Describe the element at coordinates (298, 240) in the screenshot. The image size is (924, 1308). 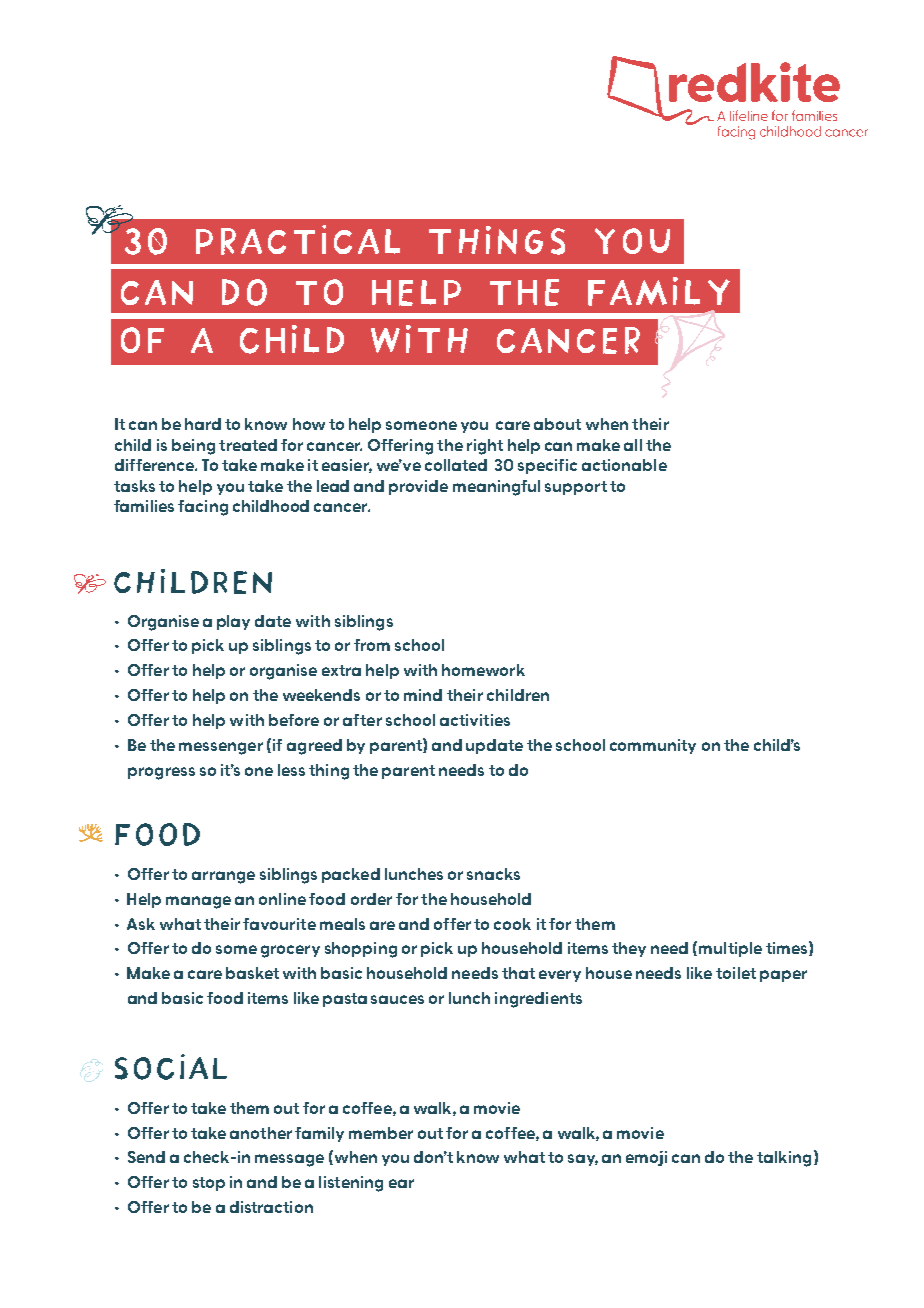
I see `practical` at that location.
